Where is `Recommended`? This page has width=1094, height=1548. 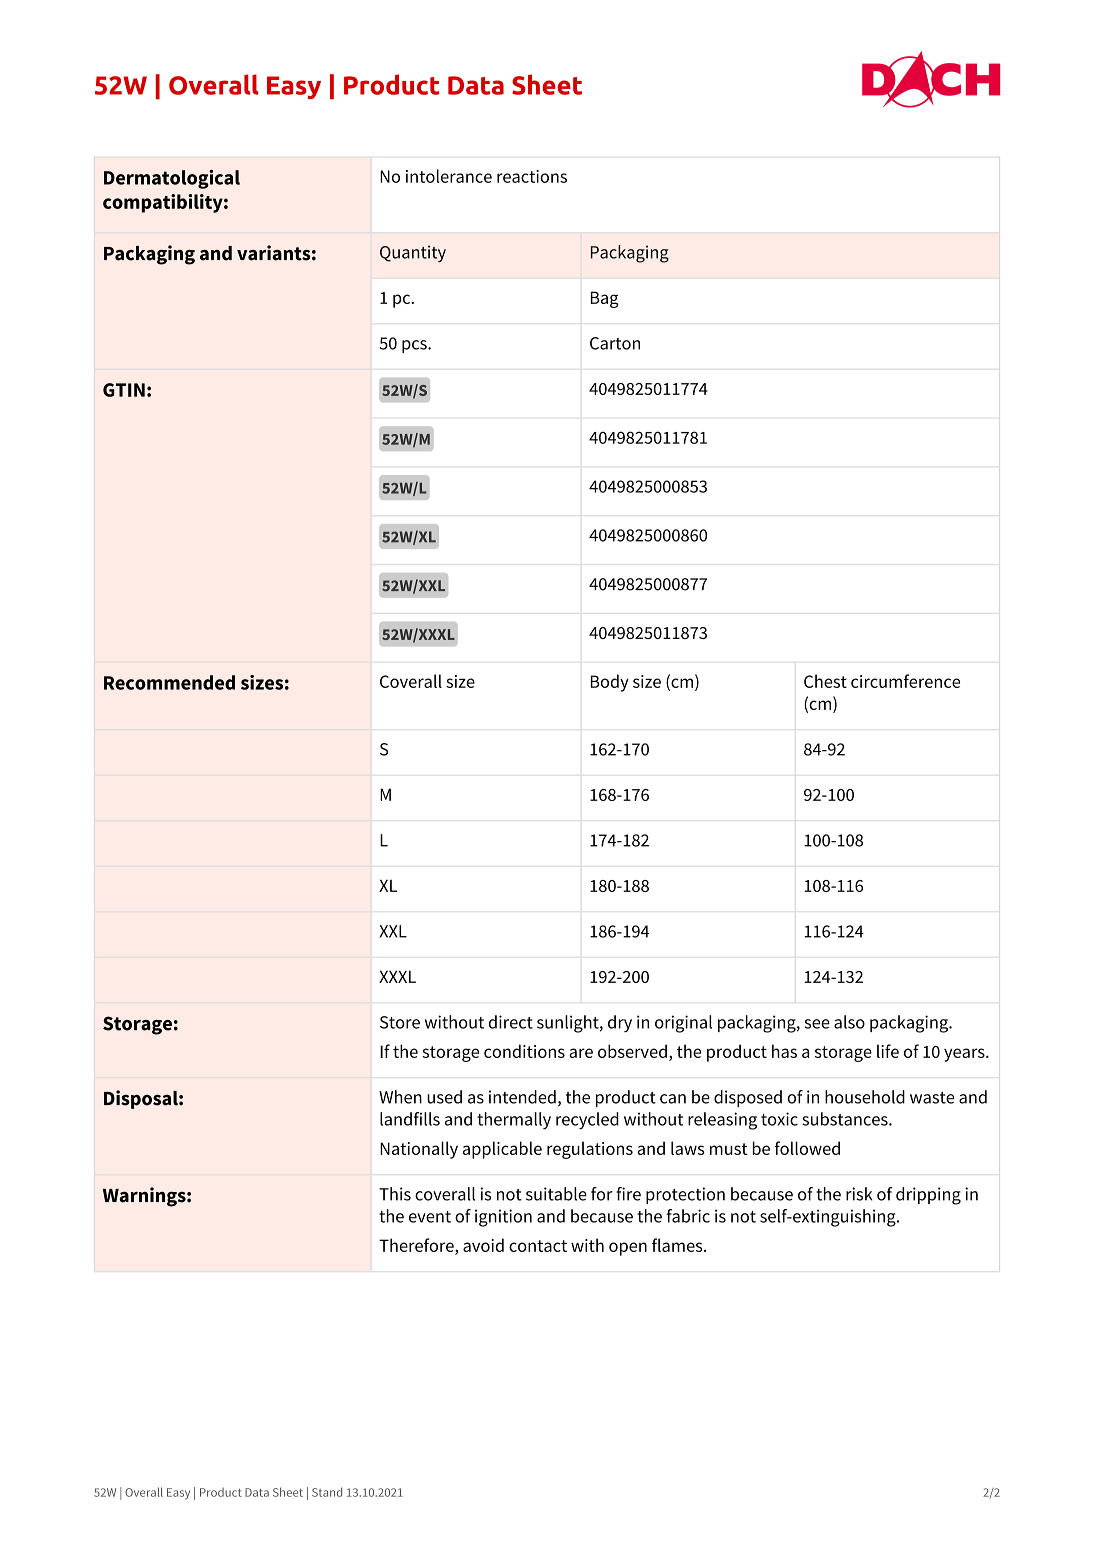 Recommended is located at coordinates (169, 682).
